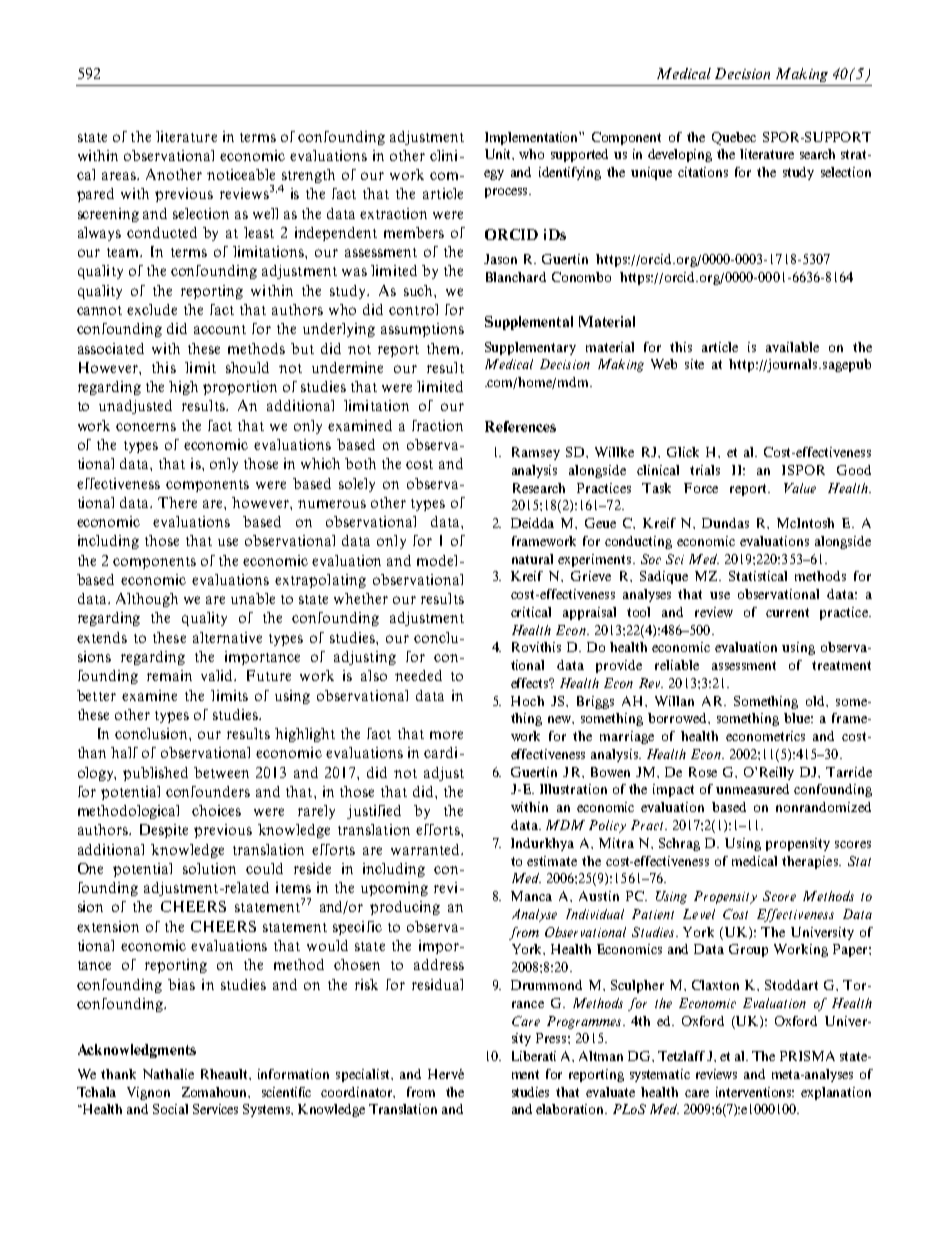 The width and height of the screenshot is (952, 1257). Describe the element at coordinates (422, 330) in the screenshot. I see `assumptions` at that location.
